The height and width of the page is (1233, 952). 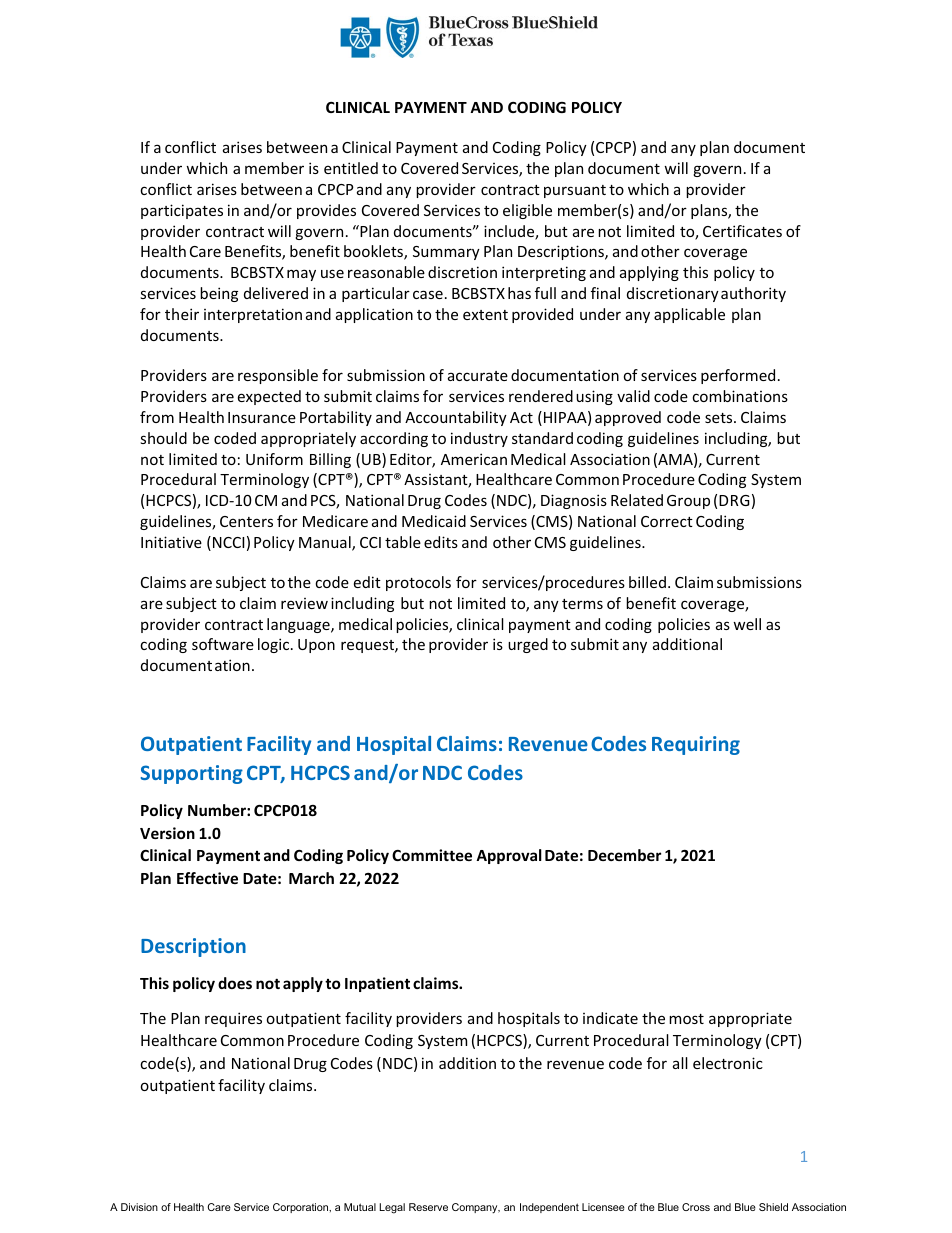 What do you see at coordinates (696, 745) in the page?
I see `Requiring` at bounding box center [696, 745].
